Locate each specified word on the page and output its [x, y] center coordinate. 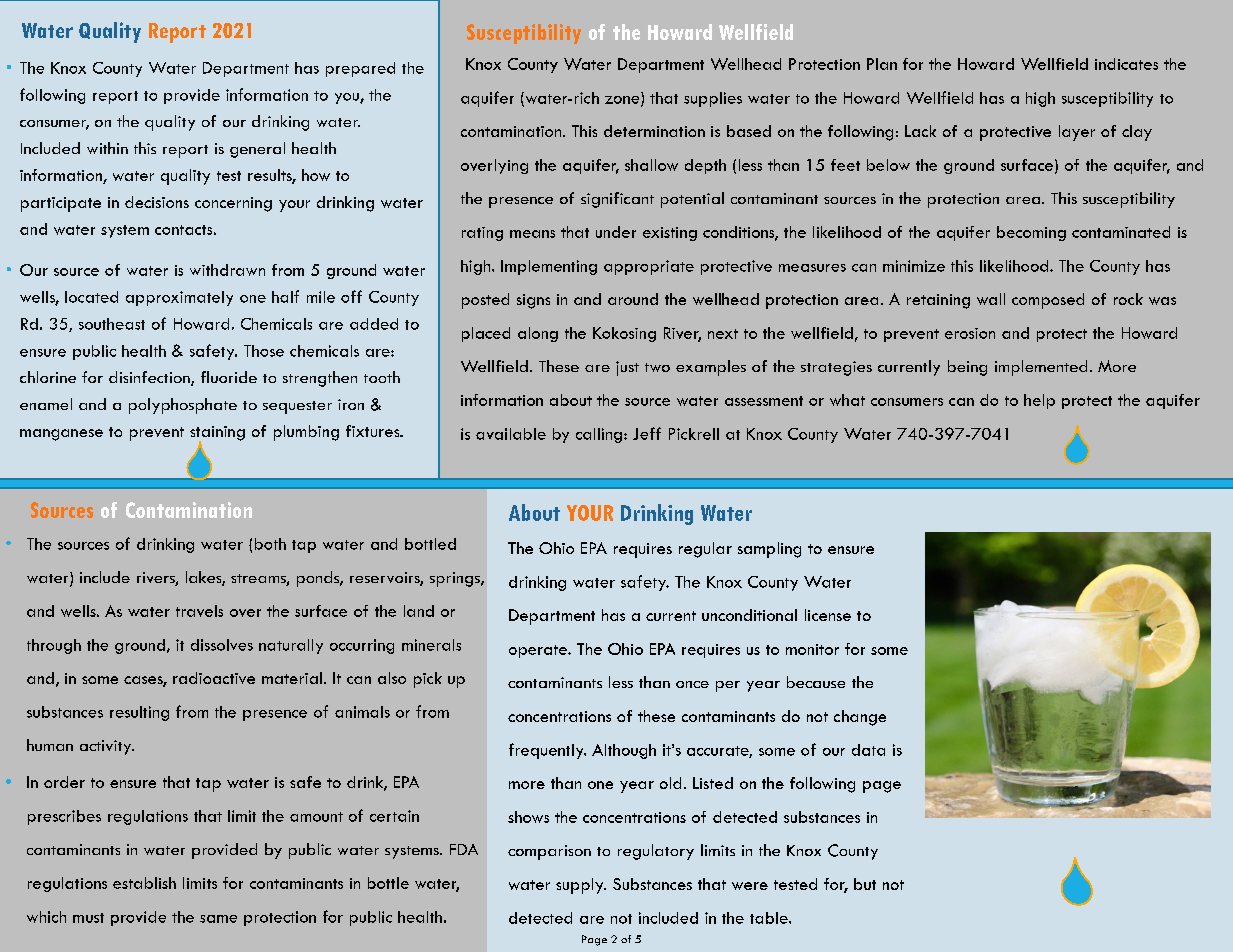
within [107, 148]
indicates [1126, 64]
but [865, 884]
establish [144, 883]
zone [623, 101]
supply [581, 886]
